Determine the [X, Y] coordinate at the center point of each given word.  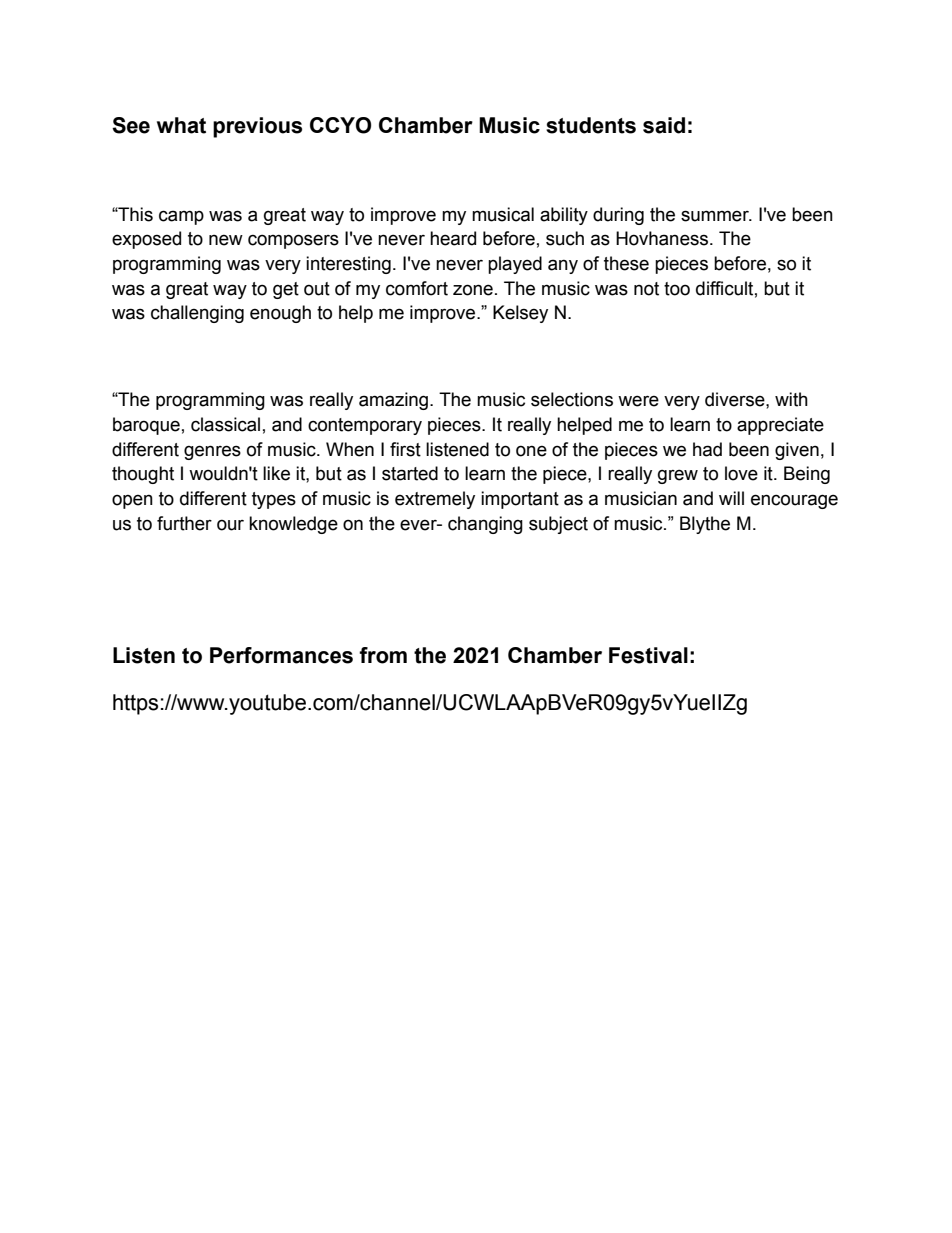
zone [473, 290]
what [181, 125]
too [677, 289]
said [664, 125]
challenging [197, 314]
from [383, 655]
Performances [281, 655]
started [410, 473]
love [741, 473]
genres [212, 452]
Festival [648, 655]
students [591, 125]
